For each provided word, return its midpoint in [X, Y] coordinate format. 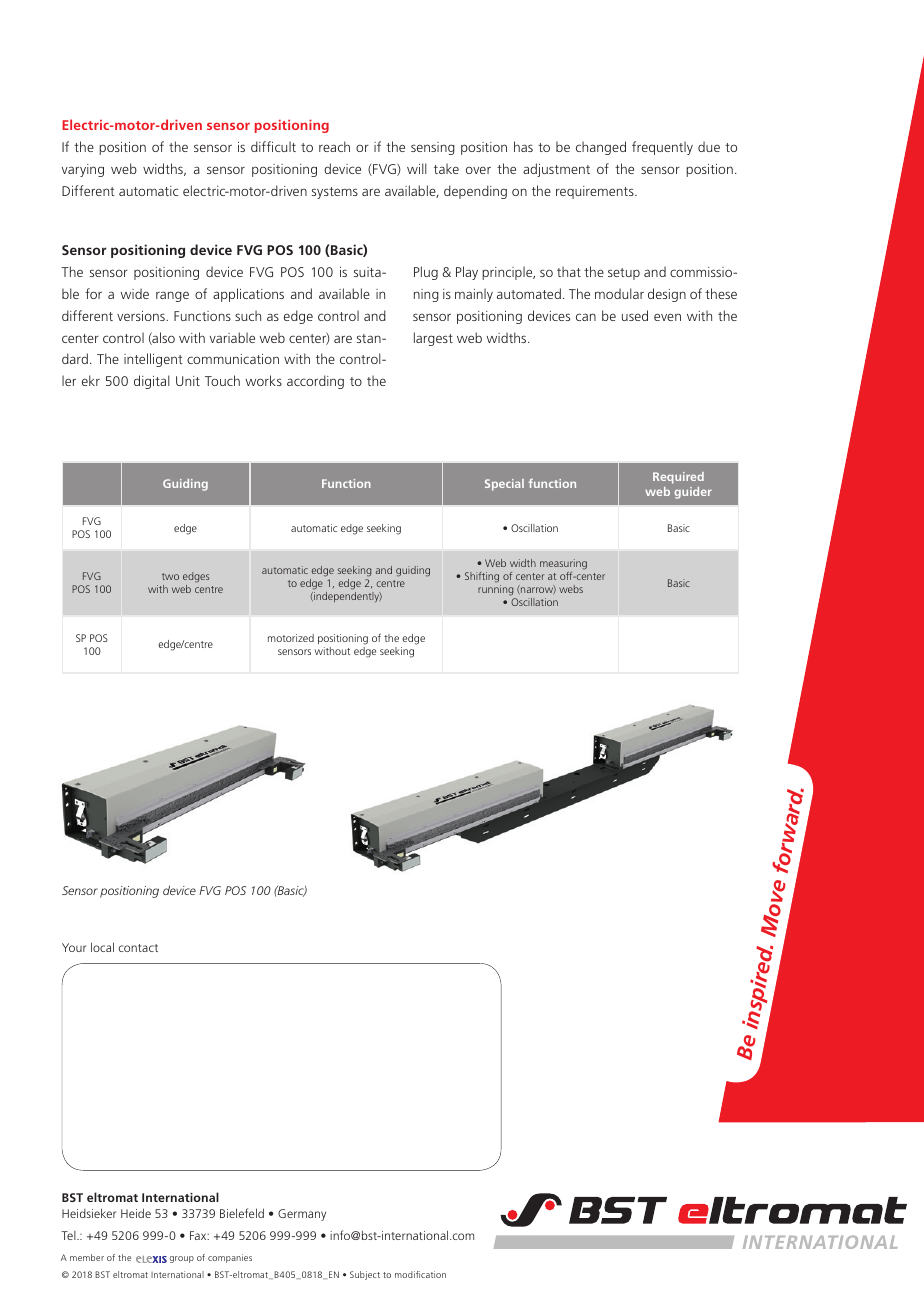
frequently [662, 148]
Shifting [482, 577]
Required [678, 478]
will [417, 168]
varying [83, 170]
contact [138, 948]
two [170, 576]
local [102, 947]
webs [571, 589]
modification [420, 1274]
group [181, 1259]
